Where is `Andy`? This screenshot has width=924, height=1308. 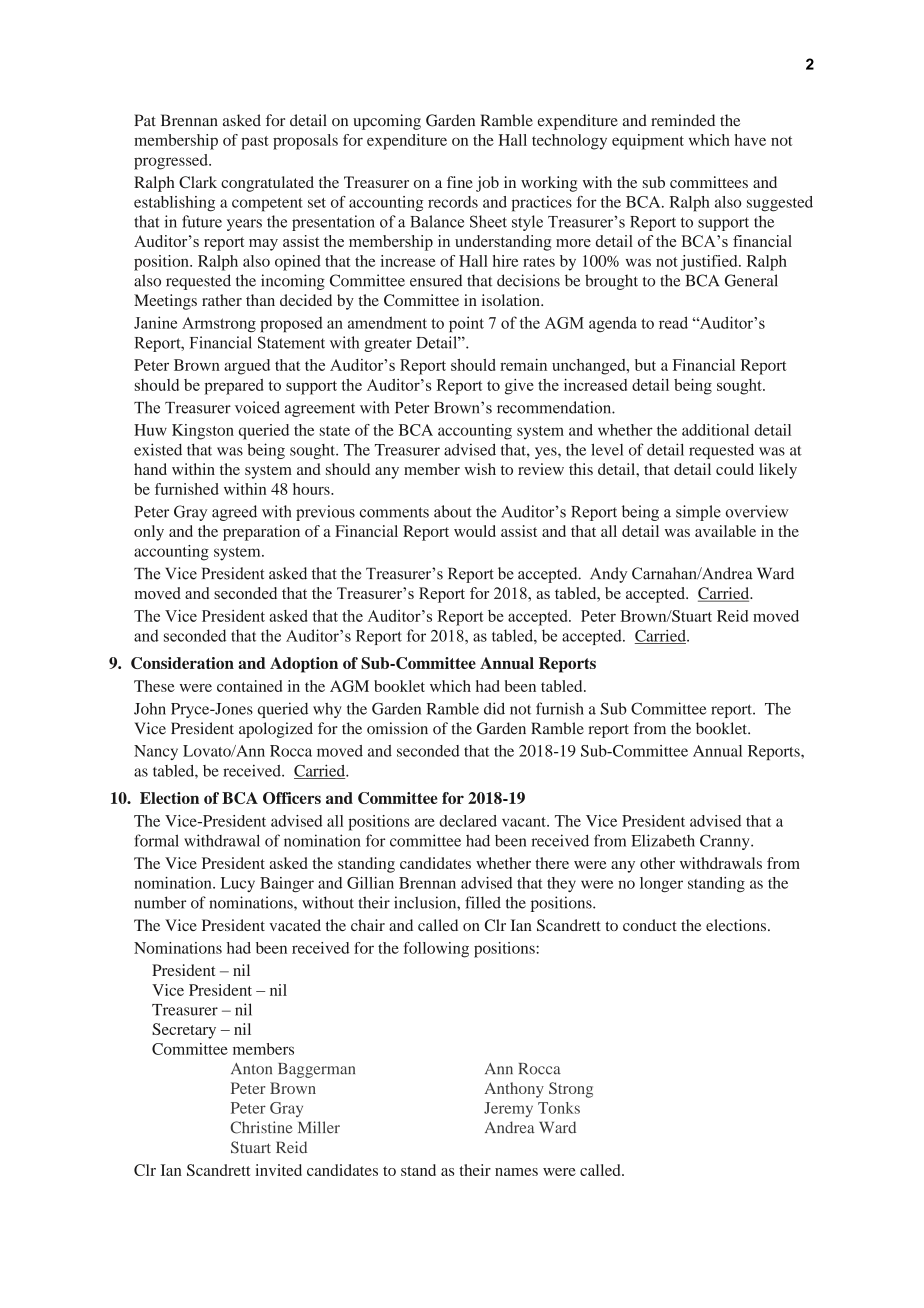 Andy is located at coordinates (608, 575).
